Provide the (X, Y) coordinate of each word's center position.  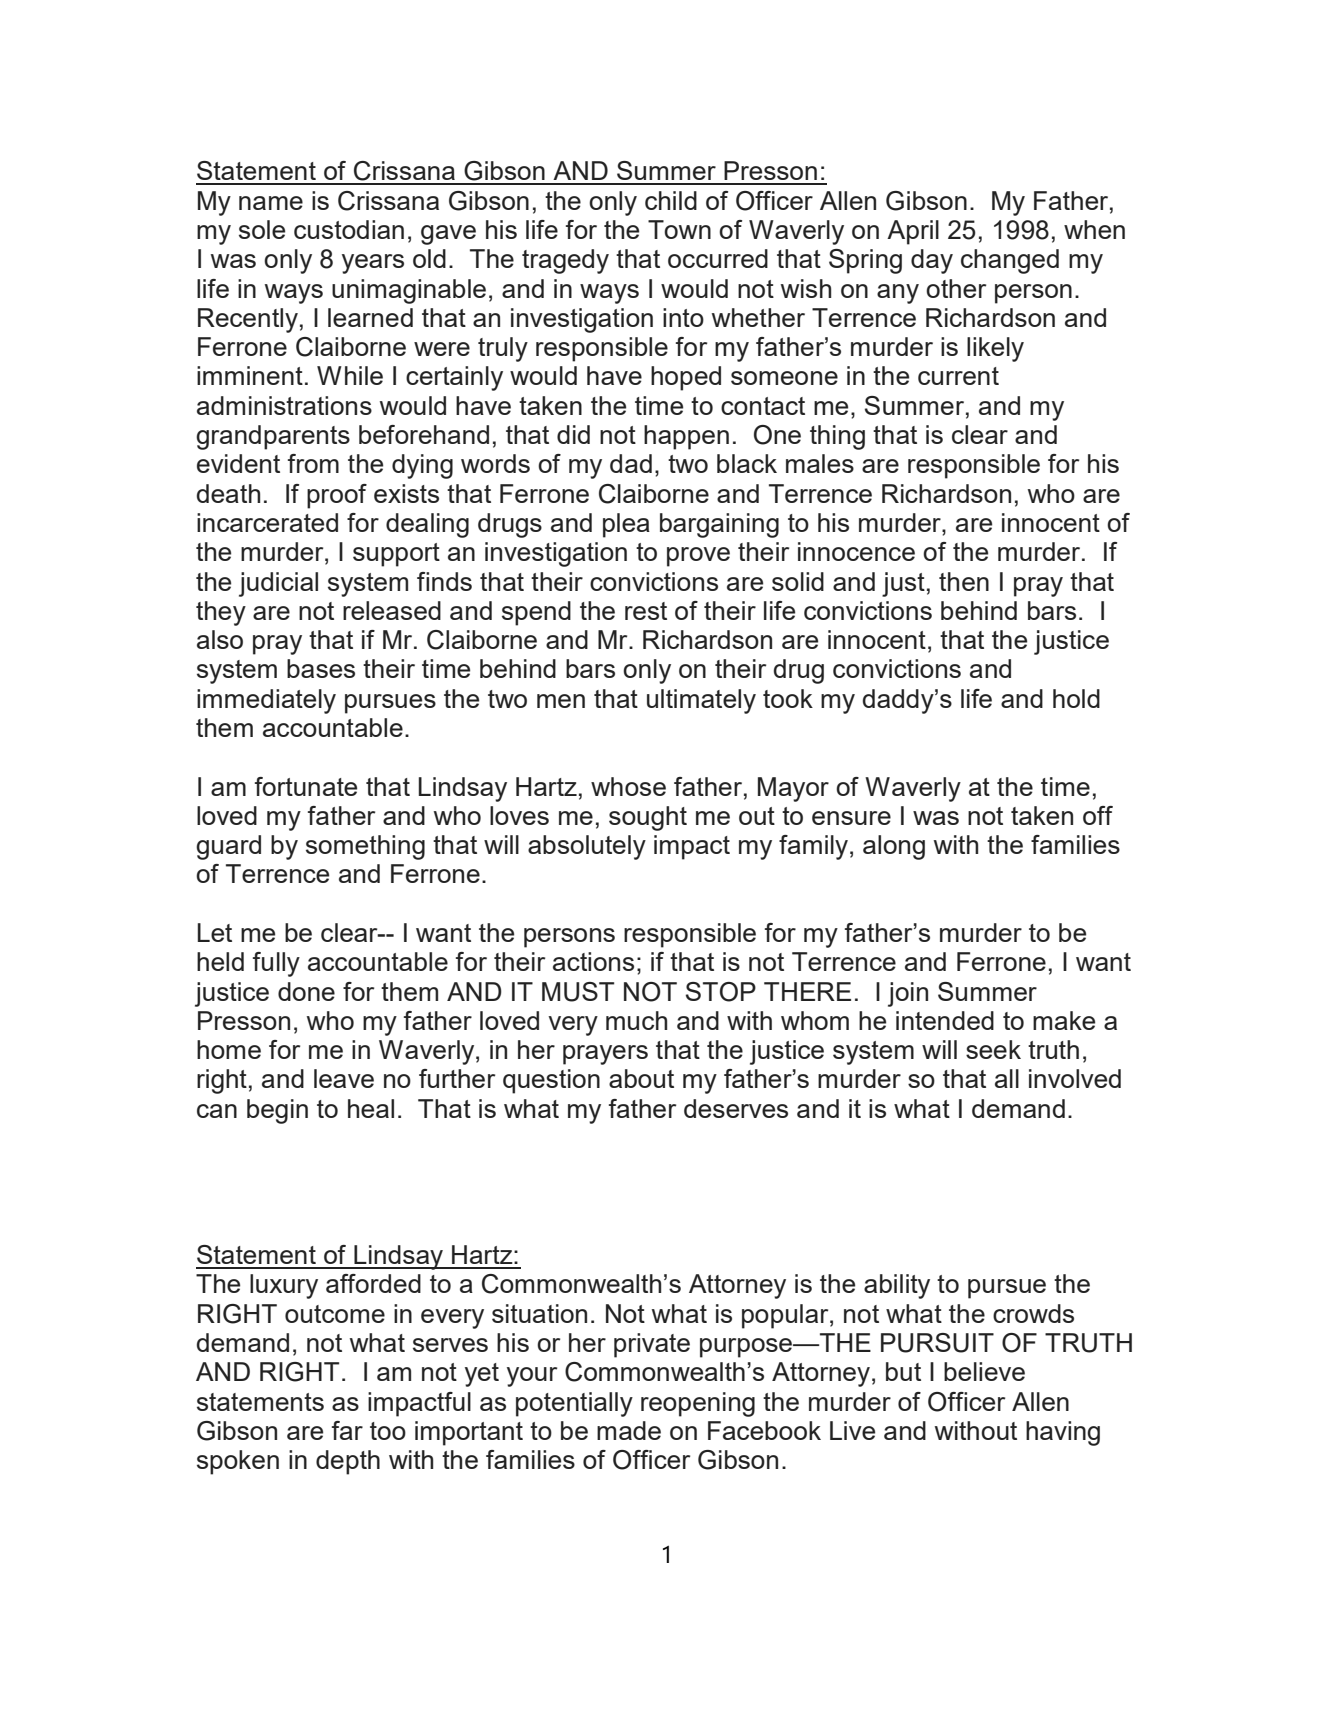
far (347, 1430)
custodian (349, 229)
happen (686, 437)
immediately (266, 701)
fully (276, 964)
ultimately (701, 701)
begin (277, 1111)
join (908, 994)
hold (1076, 698)
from (313, 463)
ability (897, 1286)
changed (1010, 261)
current (958, 376)
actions (593, 961)
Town (679, 229)
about (641, 1078)
